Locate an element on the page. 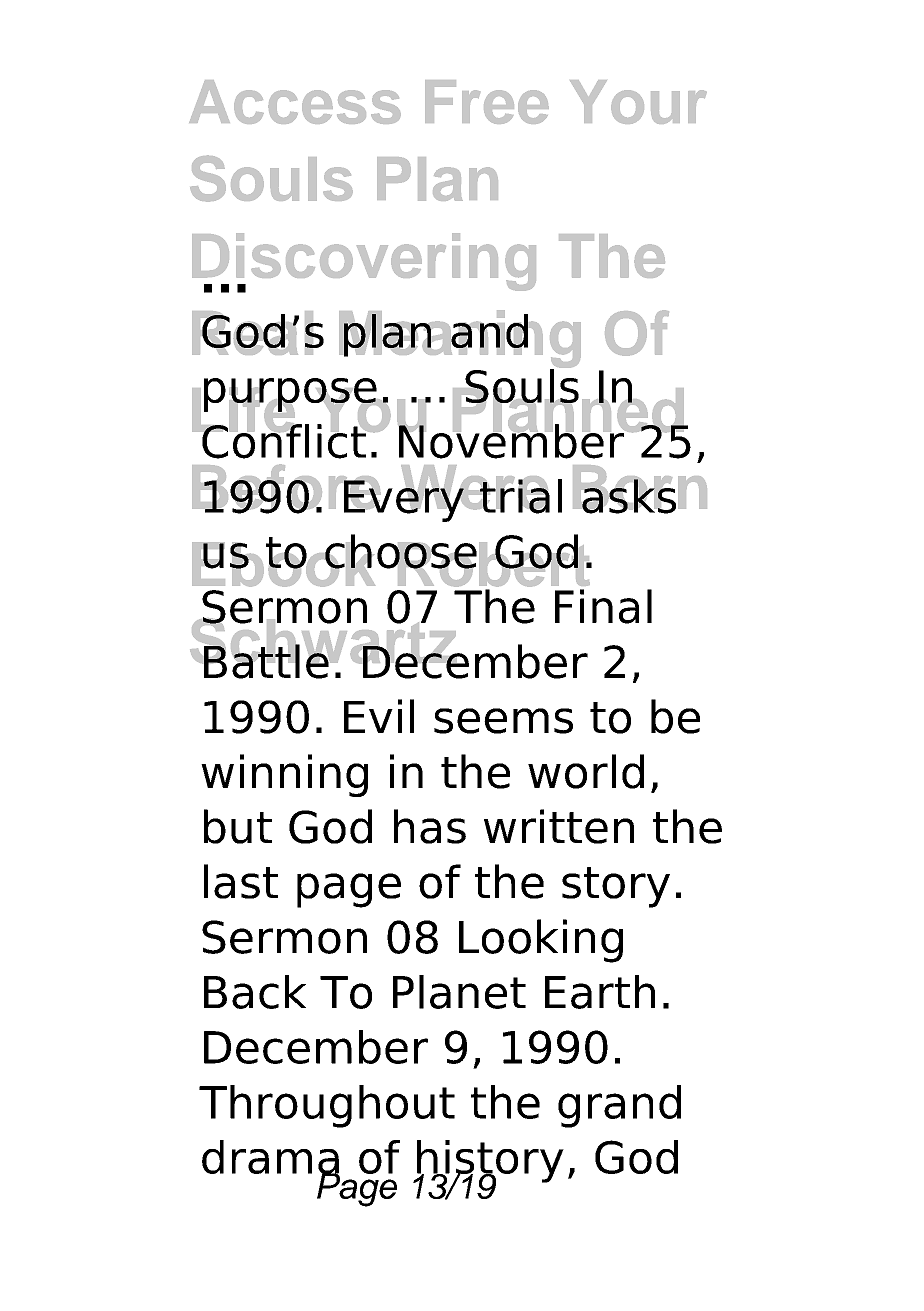 The width and height of the image is (924, 1311). choose is located at coordinates (400, 552).
